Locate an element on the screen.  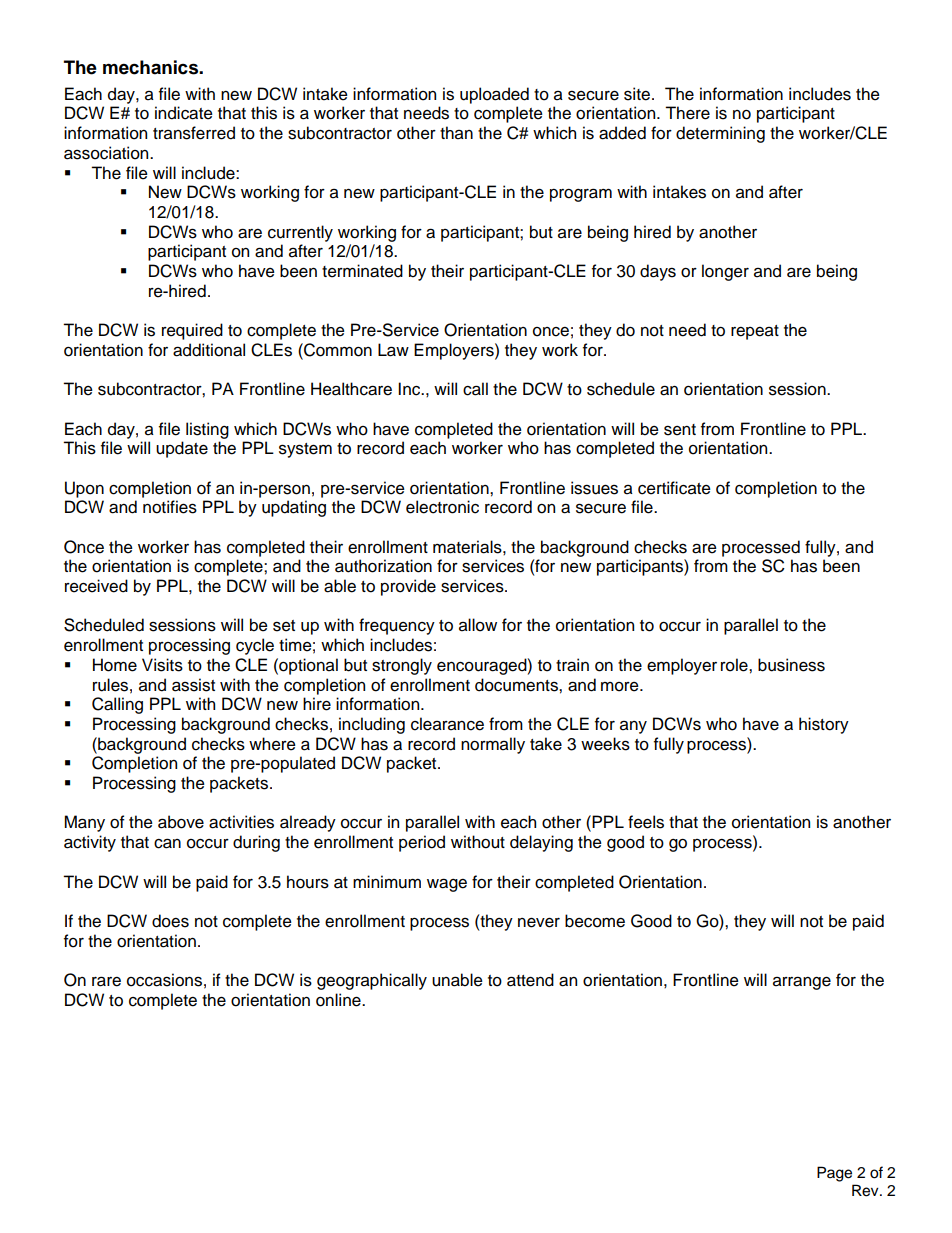
arrange is located at coordinates (802, 983).
